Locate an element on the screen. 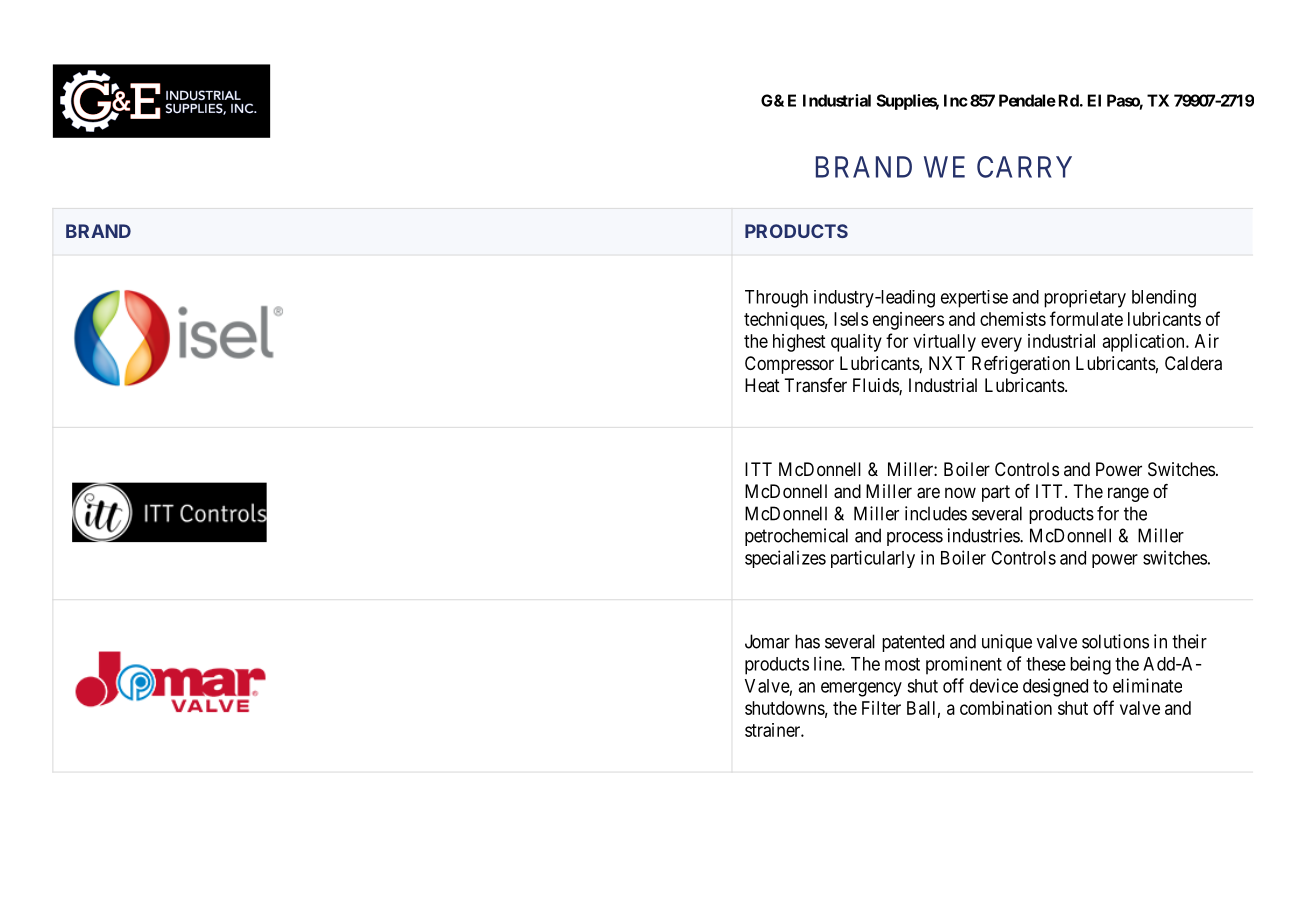 The width and height of the screenshot is (1308, 924). Through is located at coordinates (776, 299).
